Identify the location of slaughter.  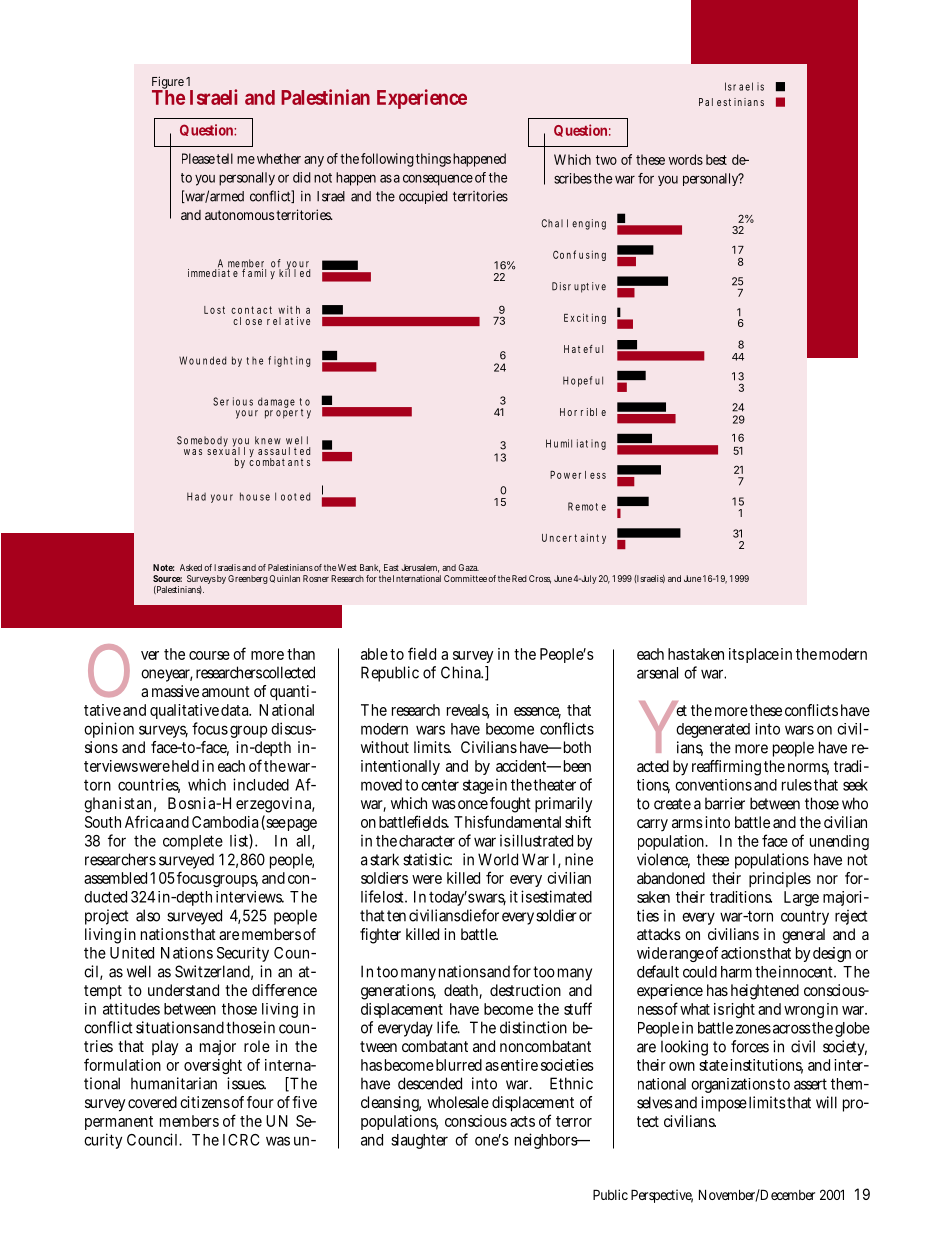
(419, 1141).
